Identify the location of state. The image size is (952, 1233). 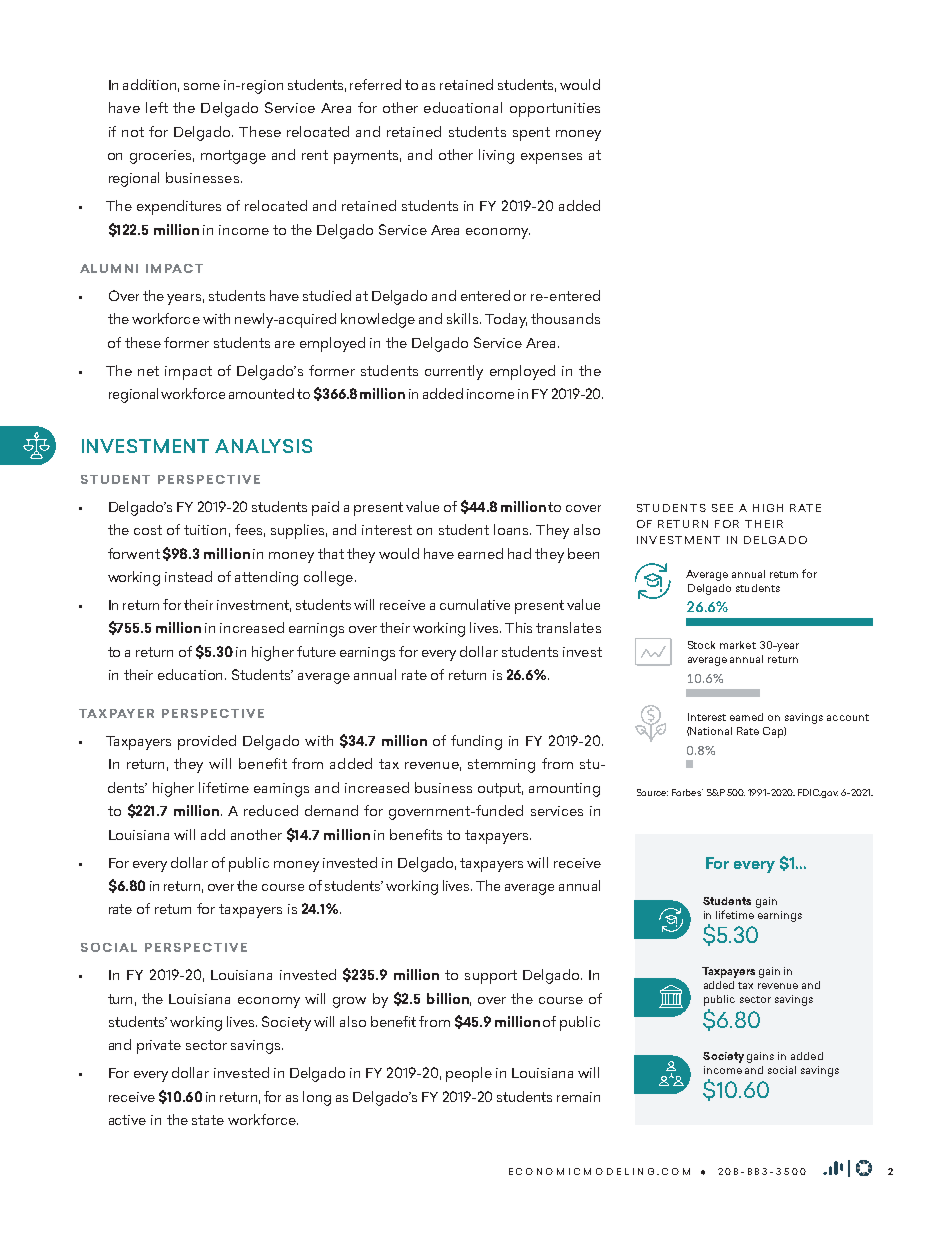
(208, 1120).
